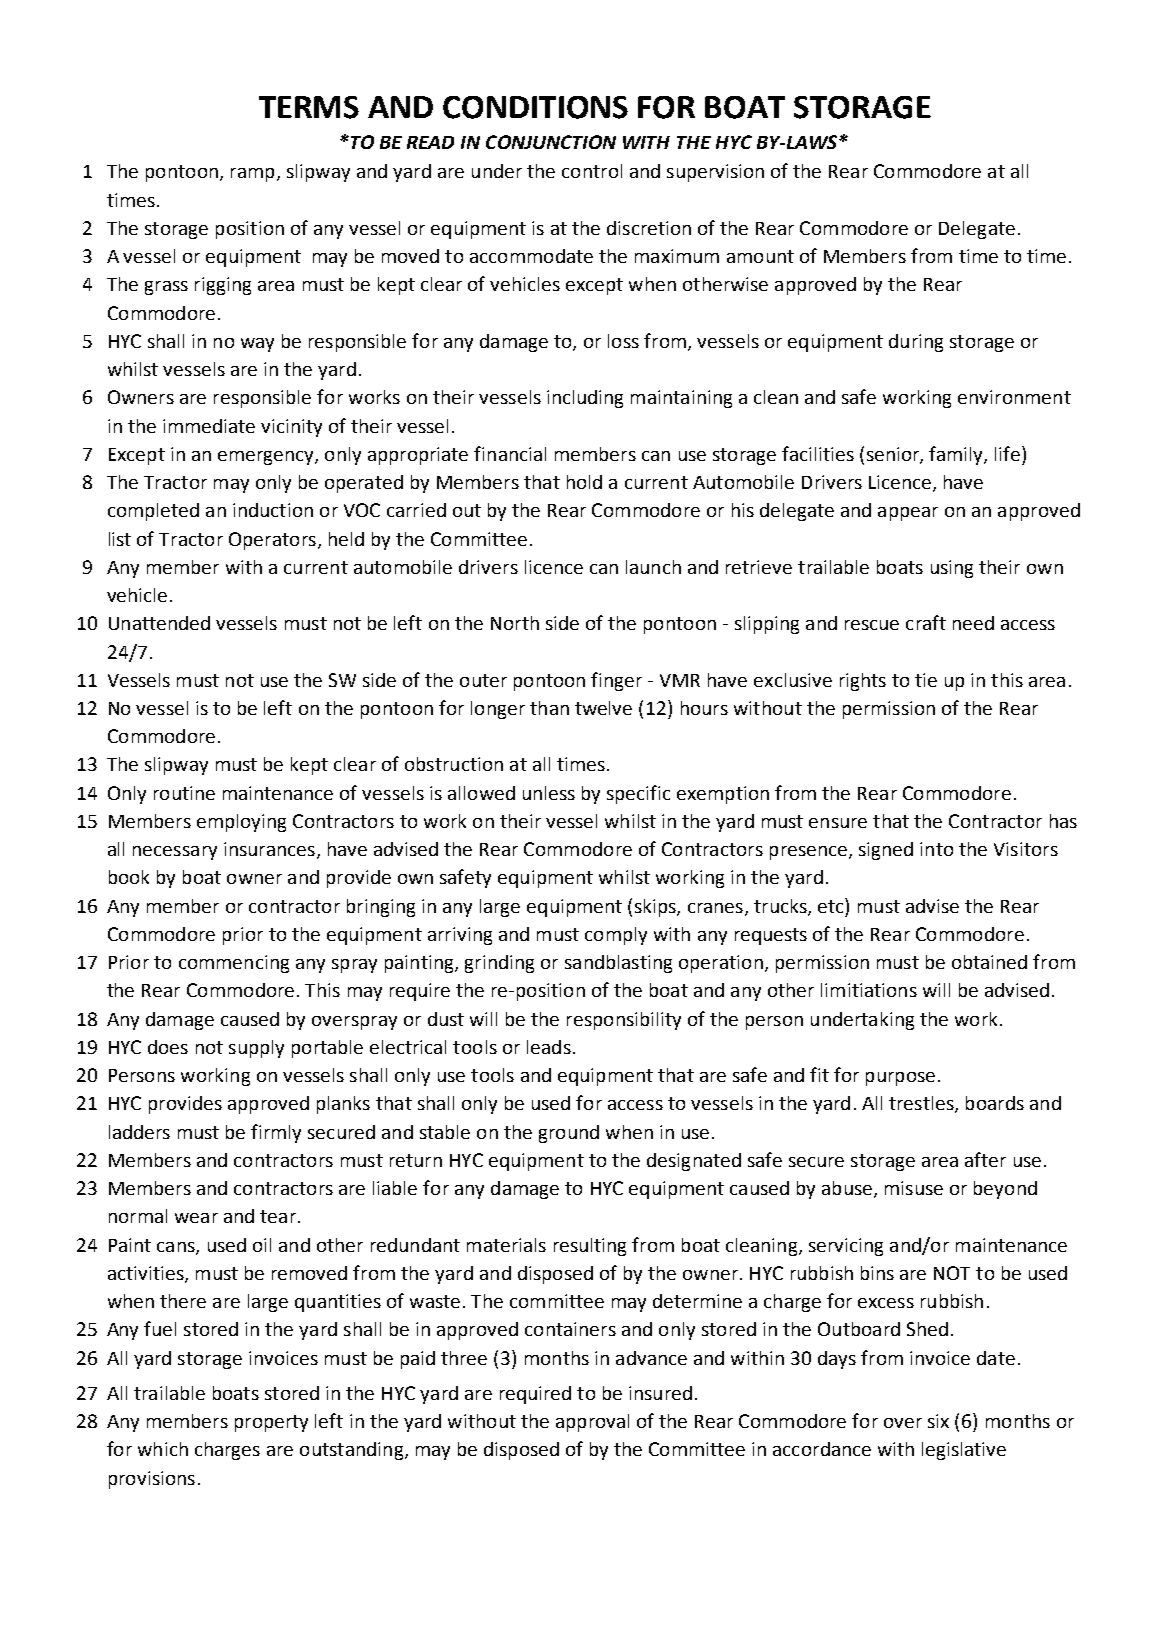  I want to click on ramp, so click(252, 175).
